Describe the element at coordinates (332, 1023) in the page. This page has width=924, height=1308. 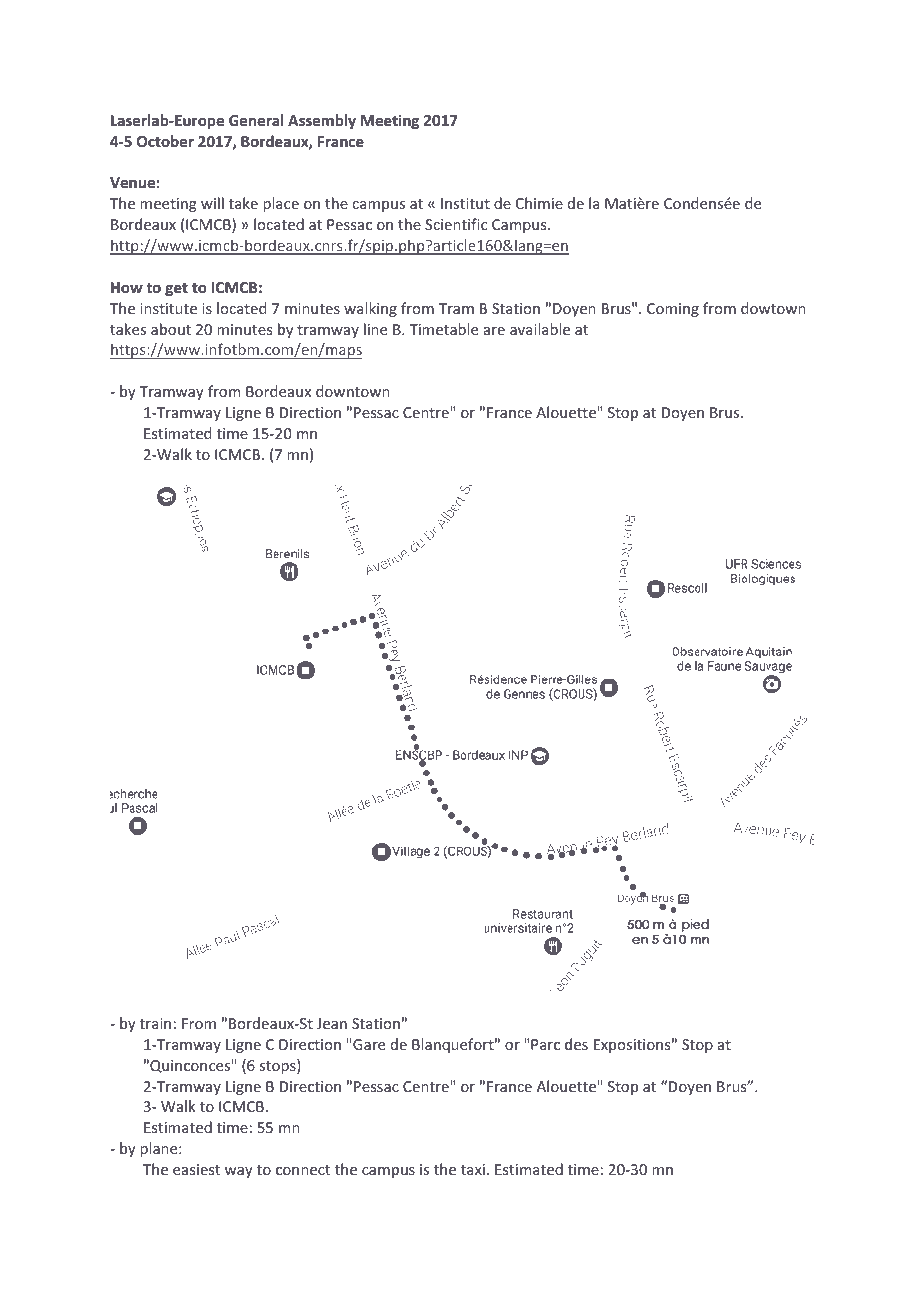
I see `Jean` at that location.
